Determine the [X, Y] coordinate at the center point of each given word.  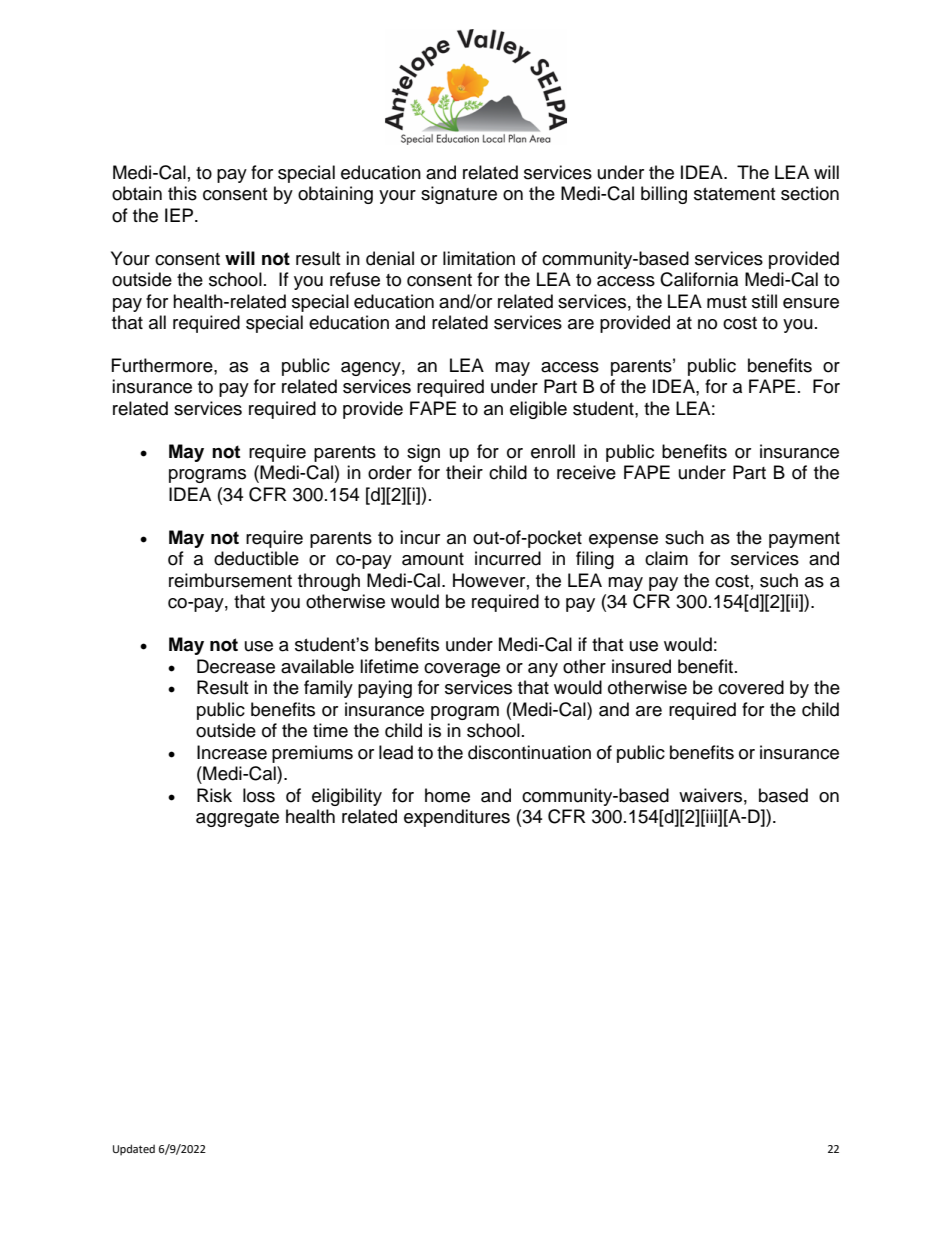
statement [734, 194]
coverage [462, 670]
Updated [134, 1150]
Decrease [236, 666]
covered [751, 687]
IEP [180, 215]
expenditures [457, 818]
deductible [256, 558]
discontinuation [529, 752]
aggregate [237, 819]
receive [586, 472]
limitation [479, 258]
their [464, 472]
